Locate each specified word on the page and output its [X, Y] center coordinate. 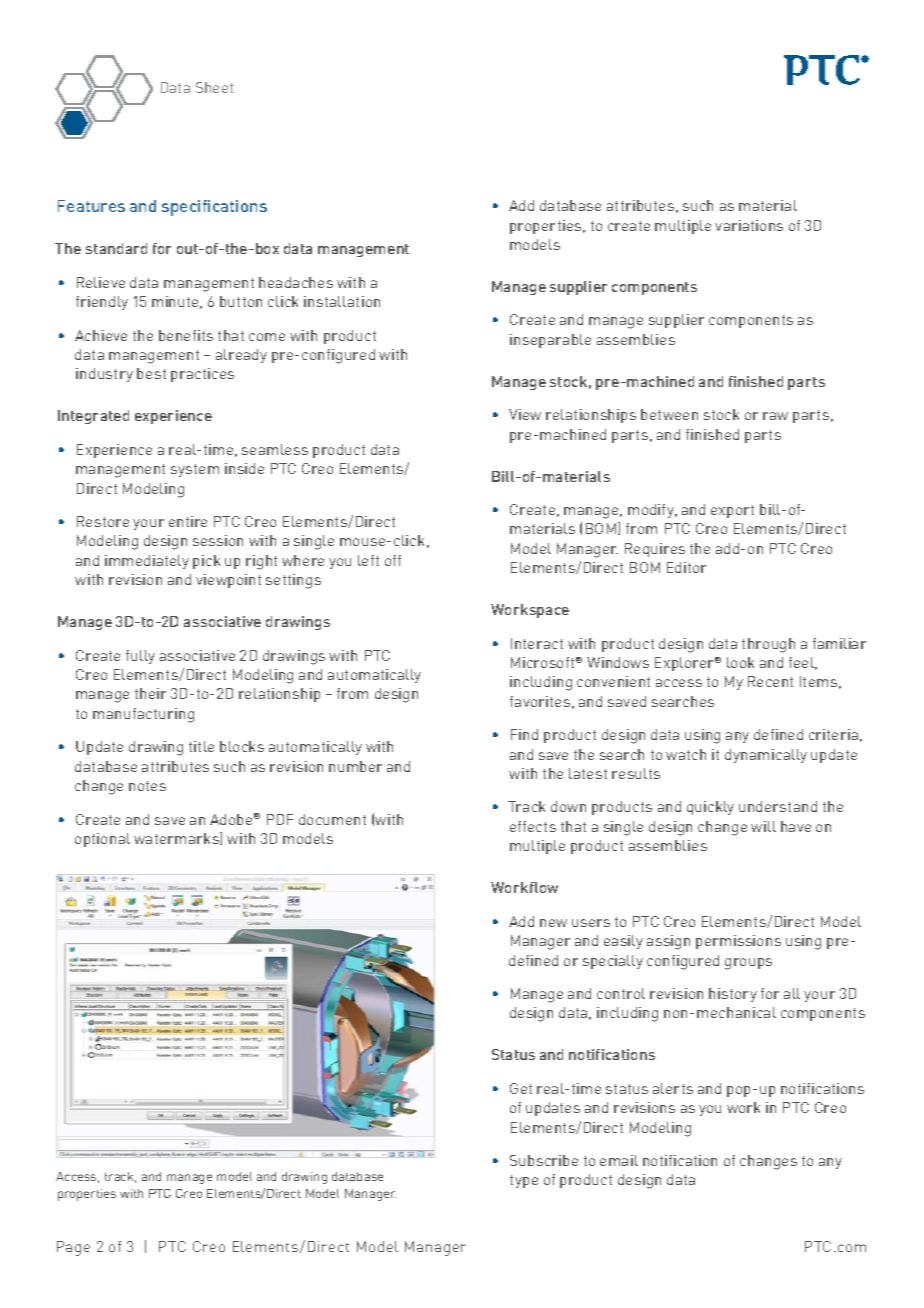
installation [342, 301]
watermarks [177, 838]
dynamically [766, 756]
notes [147, 786]
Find [524, 734]
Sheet [214, 87]
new [553, 923]
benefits [186, 335]
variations [749, 225]
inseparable [550, 341]
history [733, 995]
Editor [686, 567]
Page [73, 1248]
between [669, 414]
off [393, 560]
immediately [147, 562]
